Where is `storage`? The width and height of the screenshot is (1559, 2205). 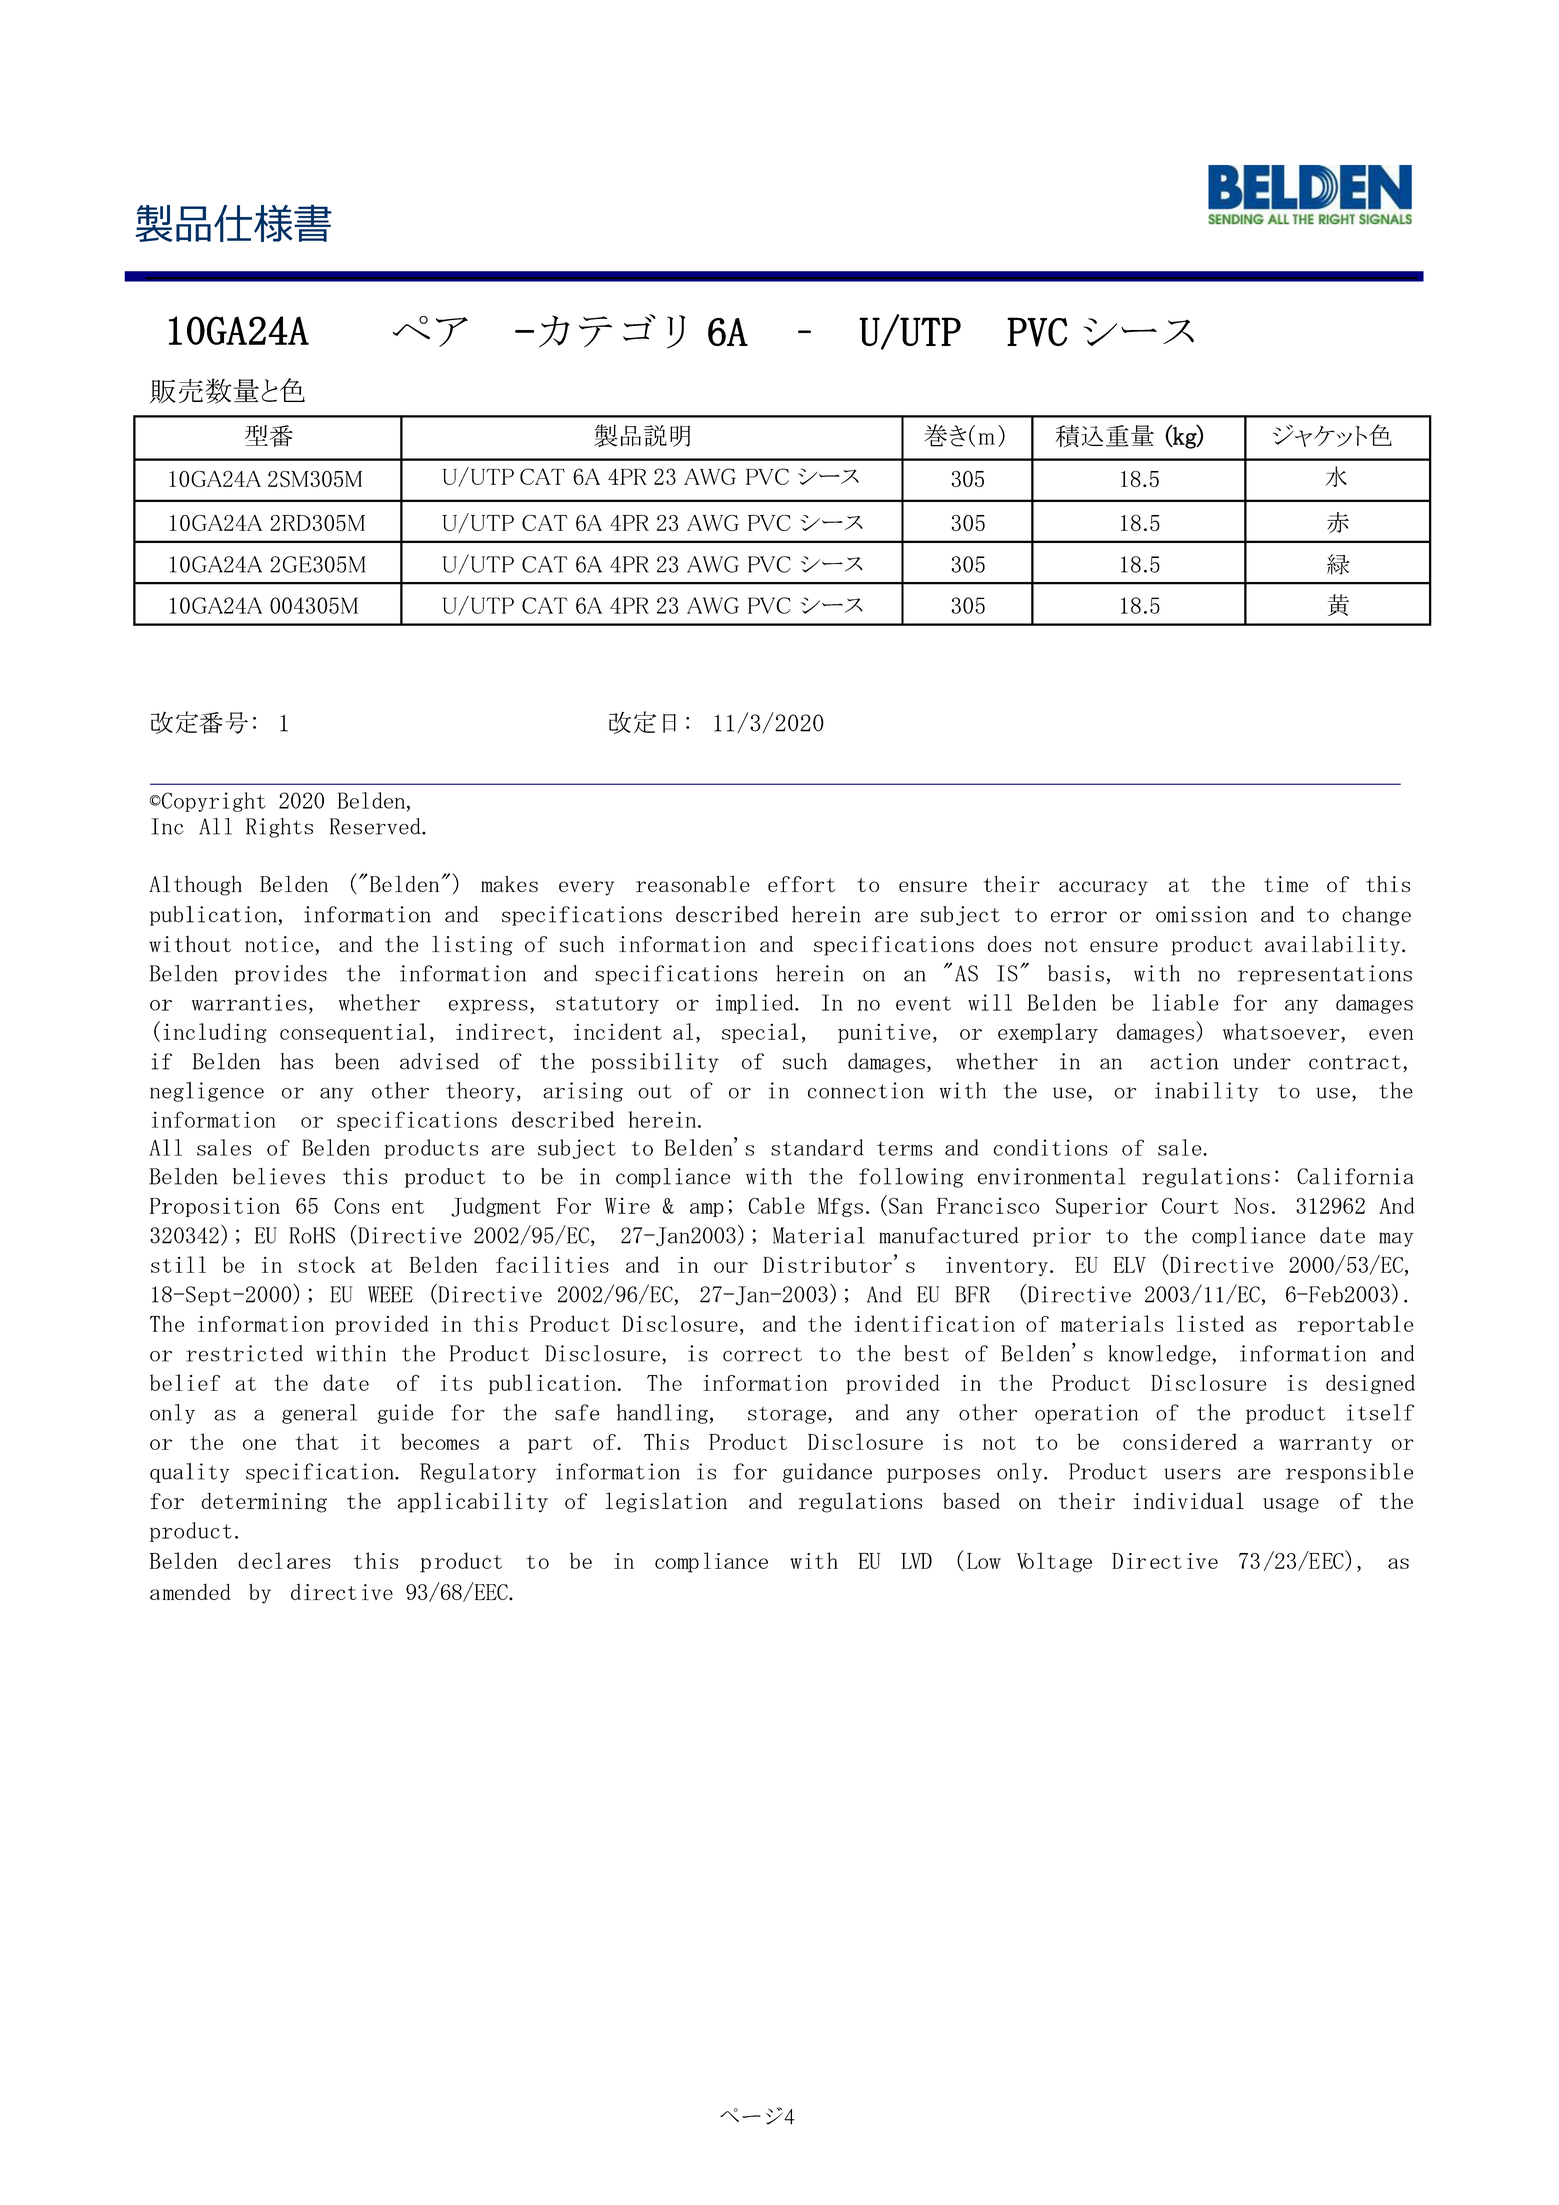 storage is located at coordinates (787, 1415).
